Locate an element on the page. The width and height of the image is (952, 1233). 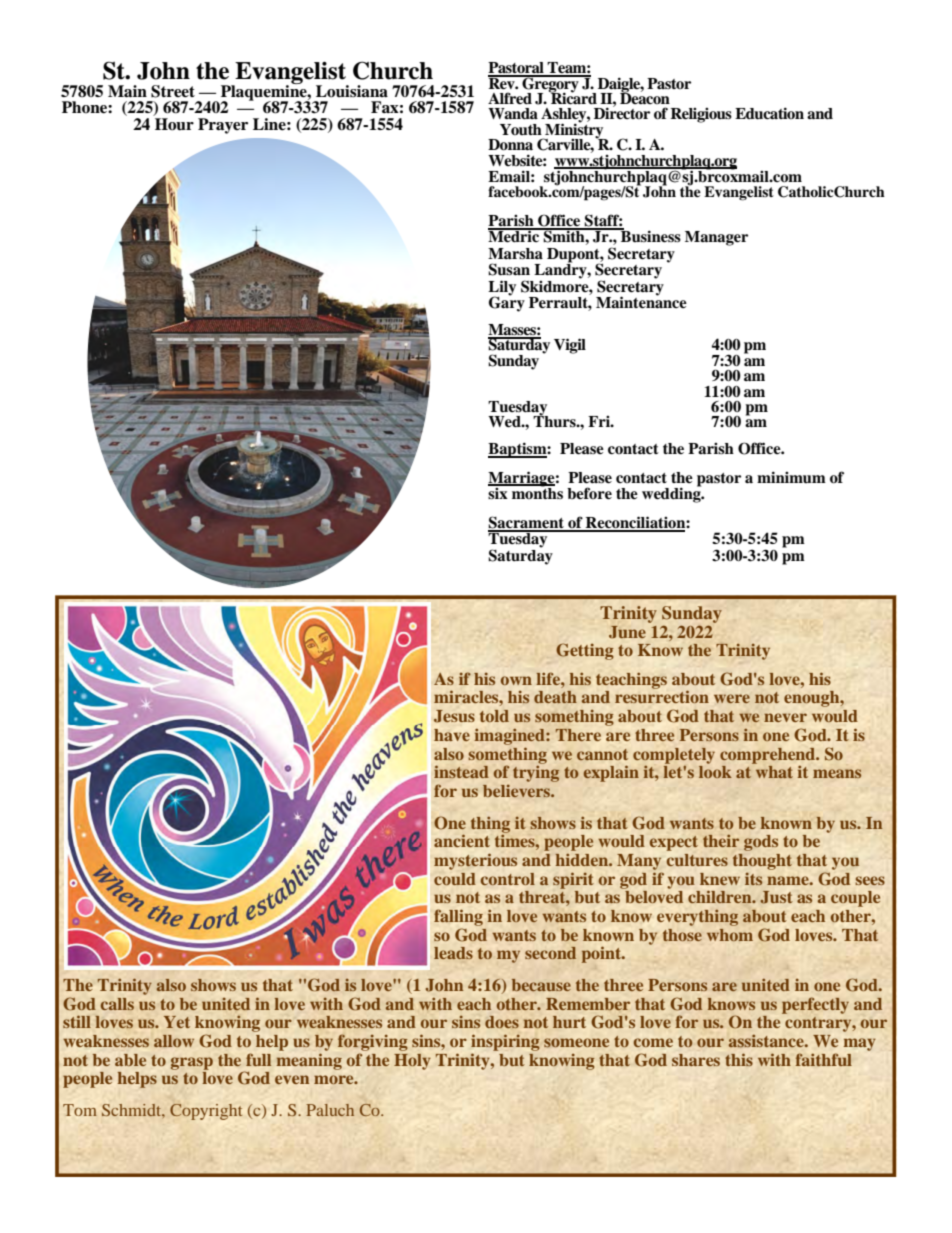
six is located at coordinates (499, 492).
